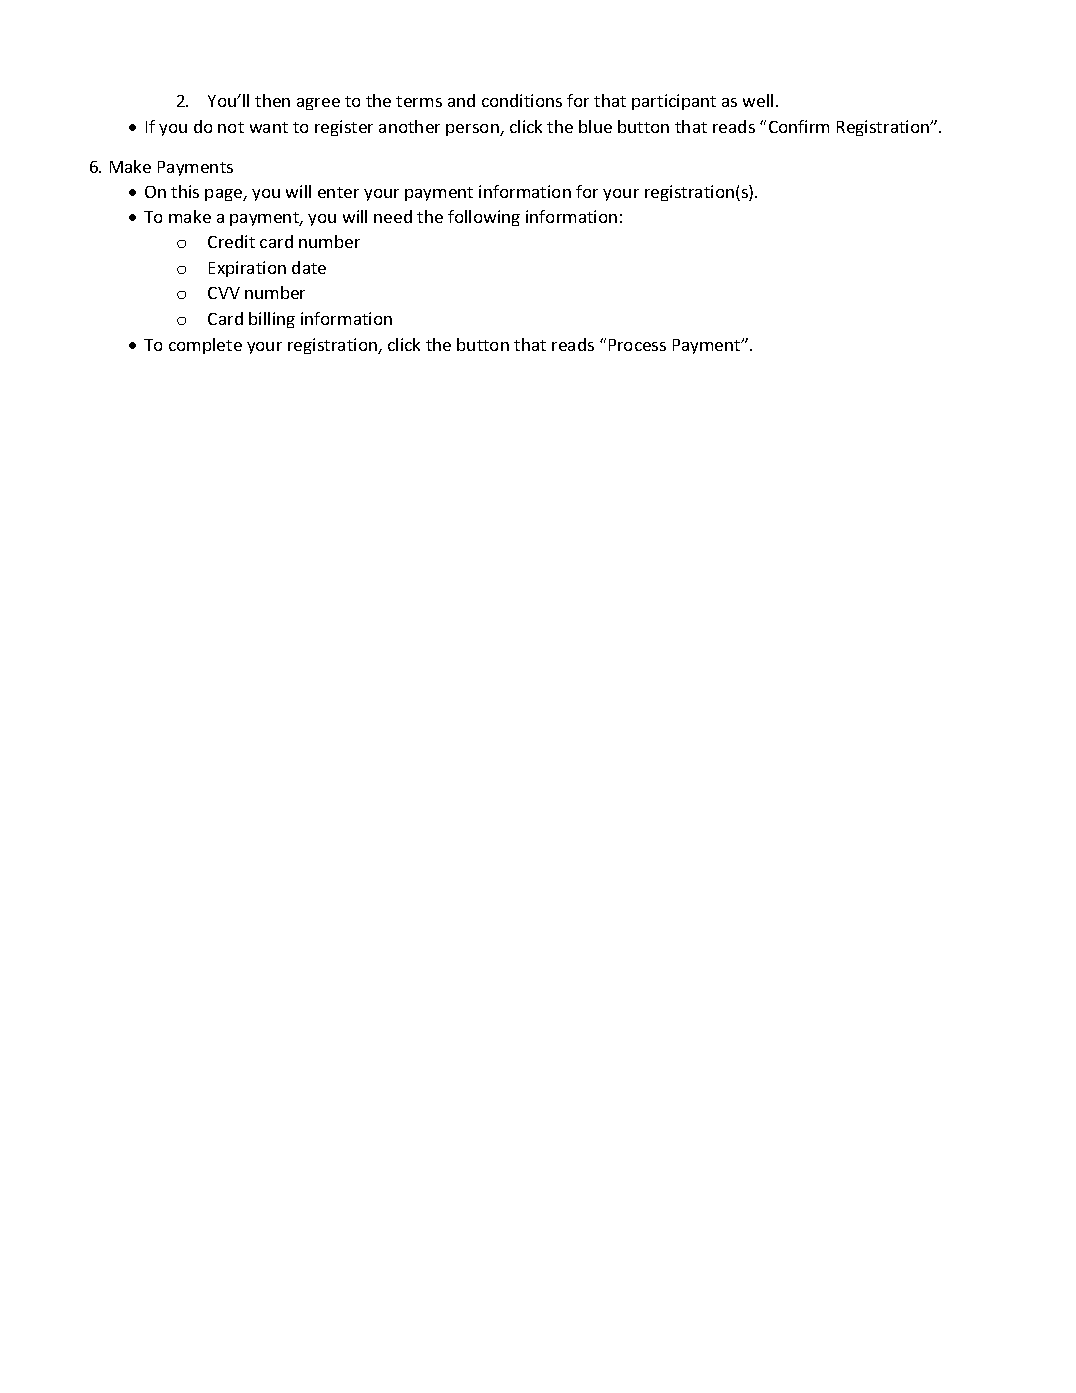  I want to click on conditions, so click(522, 100).
